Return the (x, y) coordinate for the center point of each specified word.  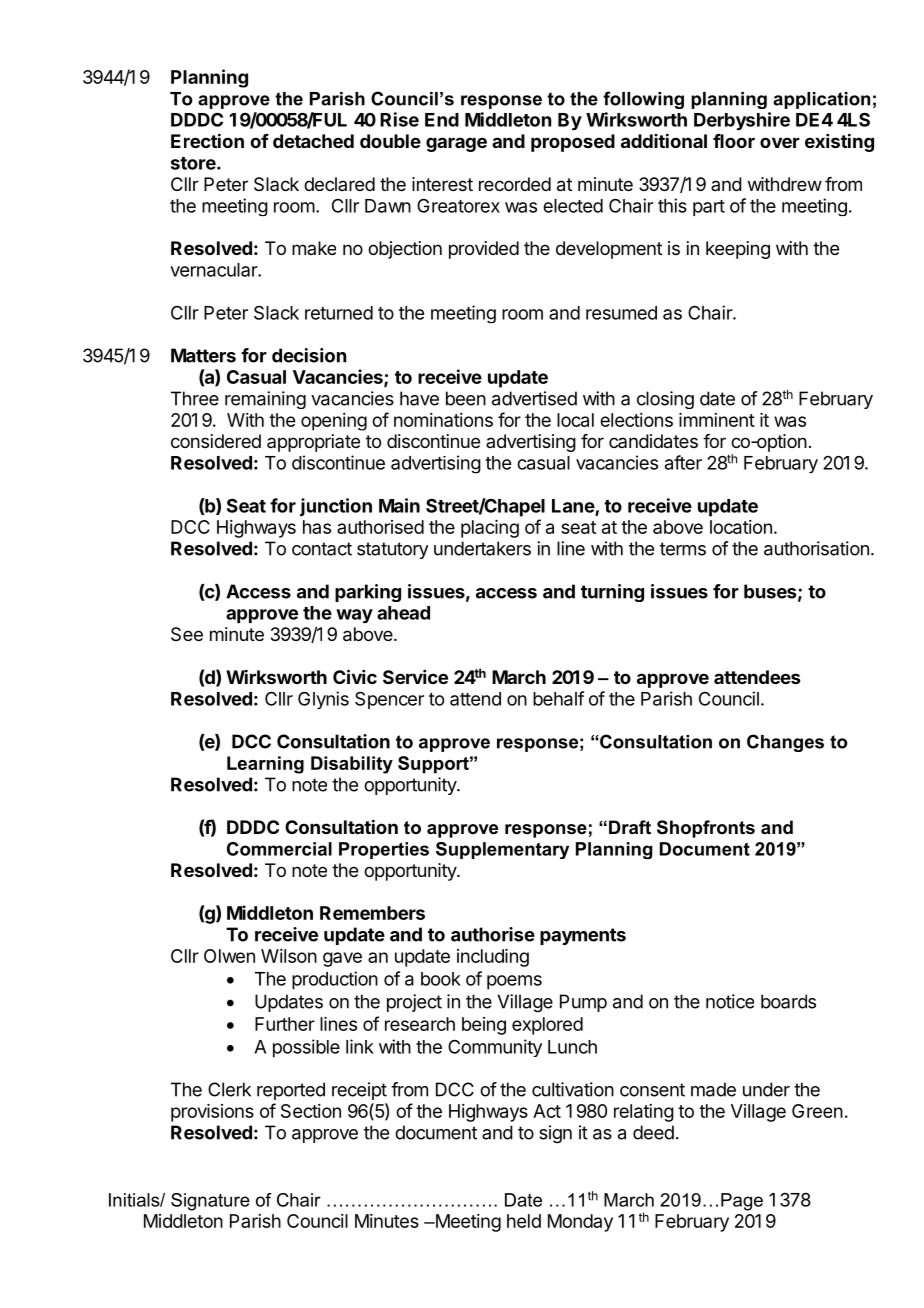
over (780, 142)
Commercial (279, 849)
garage (456, 144)
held (524, 1221)
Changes (785, 743)
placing (490, 529)
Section (311, 1111)
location (741, 527)
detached (313, 141)
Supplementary (502, 850)
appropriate (313, 443)
